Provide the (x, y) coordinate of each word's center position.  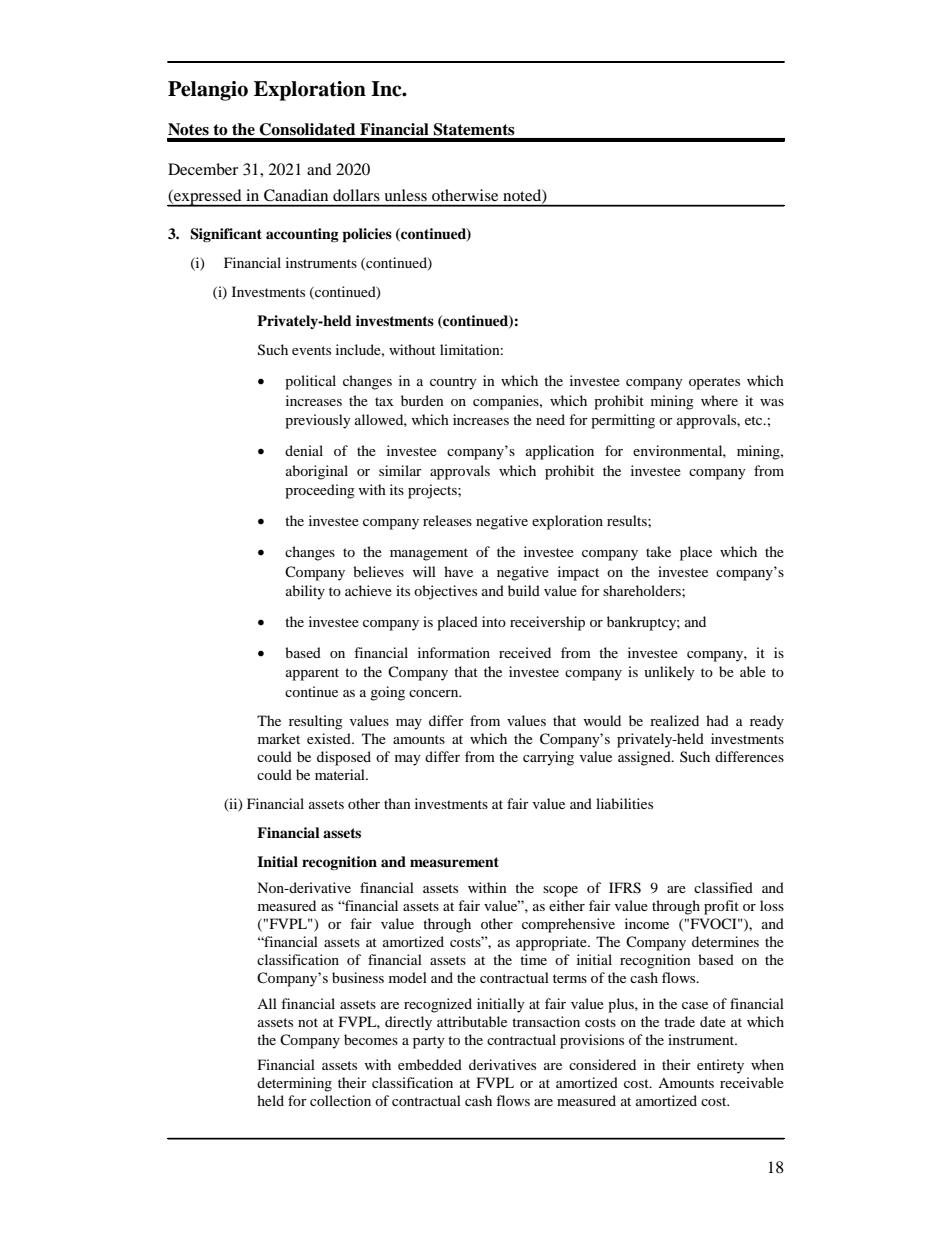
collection (340, 1100)
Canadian (296, 195)
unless (406, 195)
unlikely (669, 673)
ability (305, 592)
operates (714, 383)
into (494, 621)
